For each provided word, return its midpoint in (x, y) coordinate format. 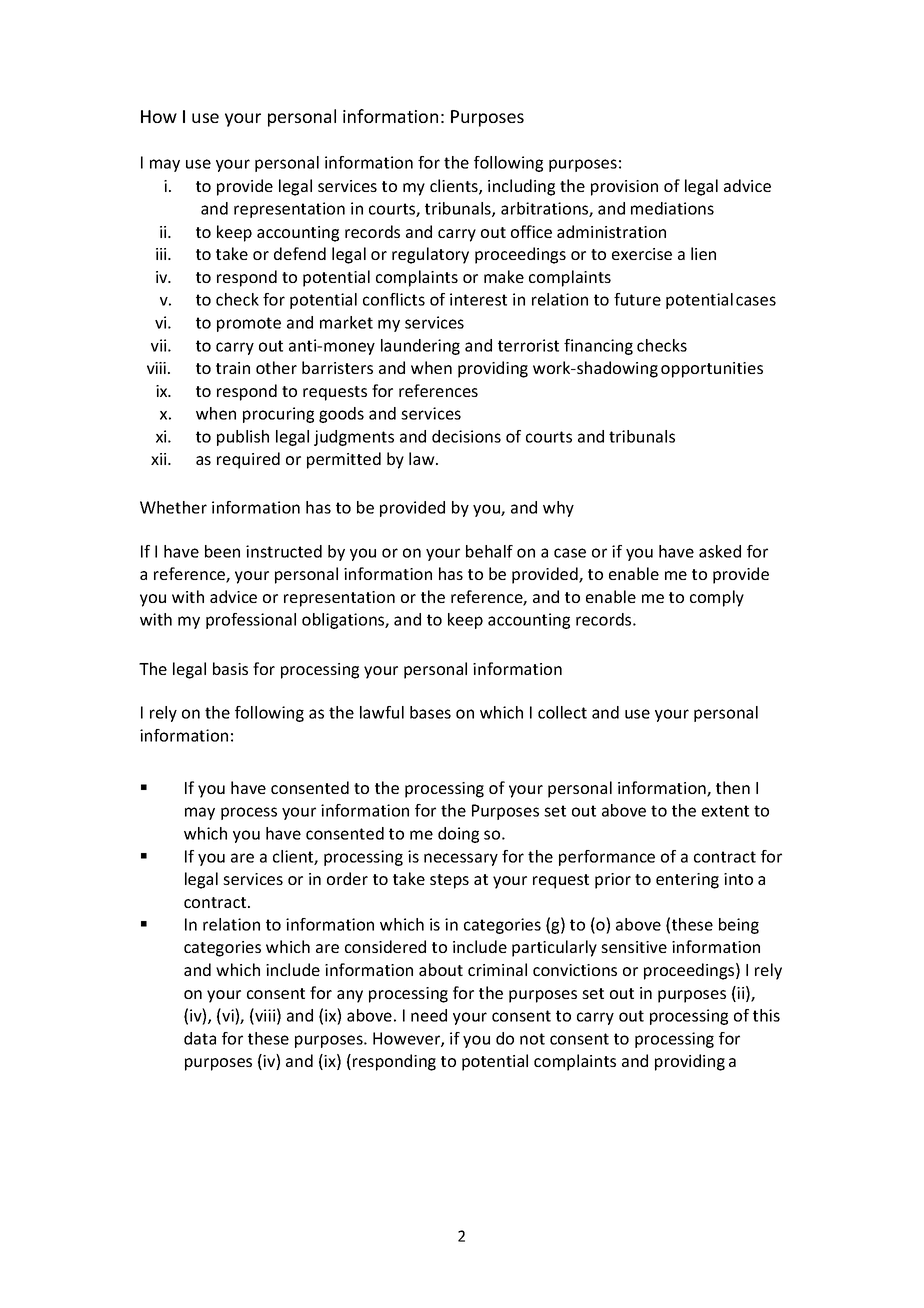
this (766, 1015)
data (200, 1038)
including (521, 187)
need (429, 1015)
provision (624, 188)
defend (300, 253)
